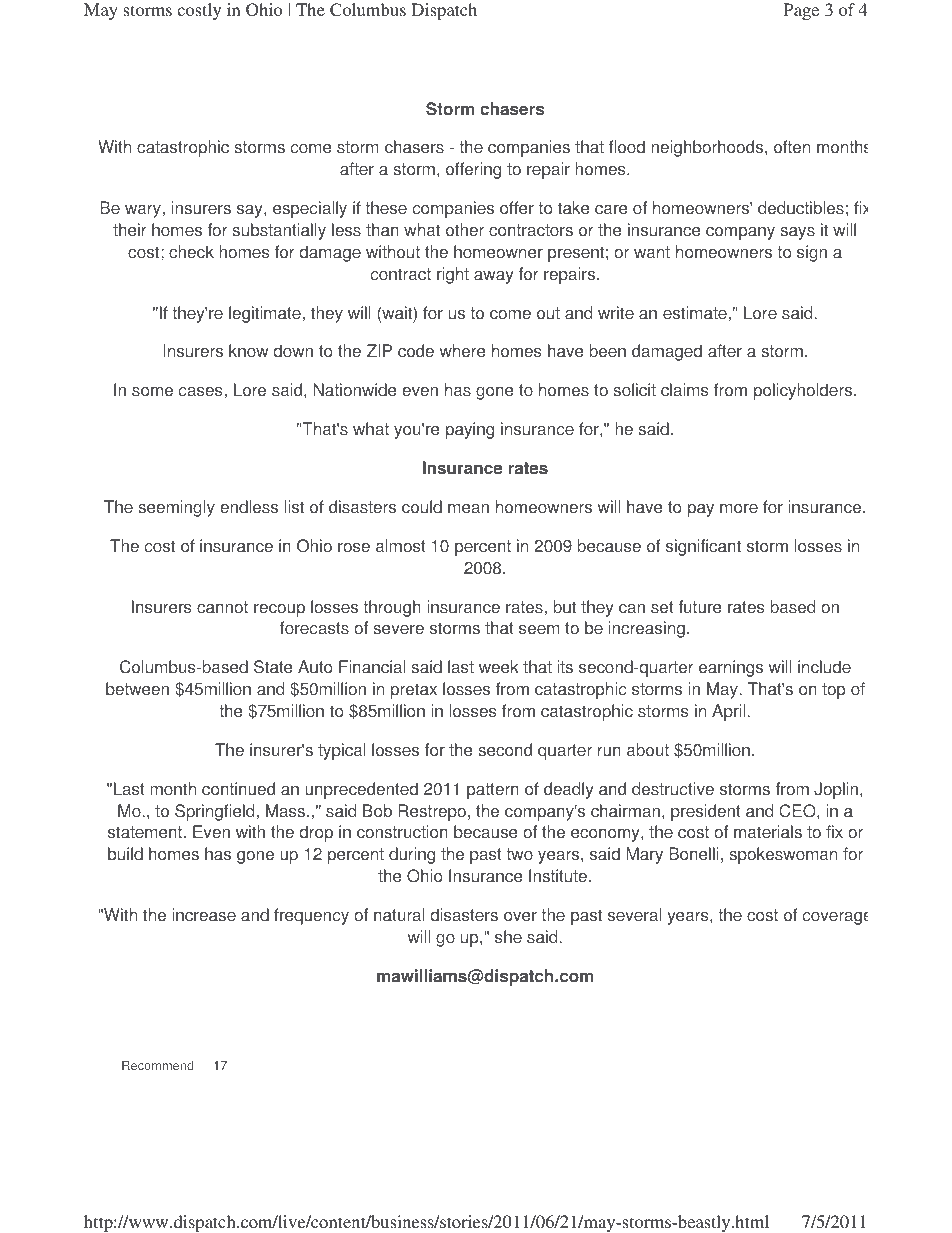 The width and height of the screenshot is (952, 1233). What do you see at coordinates (144, 211) in the screenshot?
I see `wary` at bounding box center [144, 211].
